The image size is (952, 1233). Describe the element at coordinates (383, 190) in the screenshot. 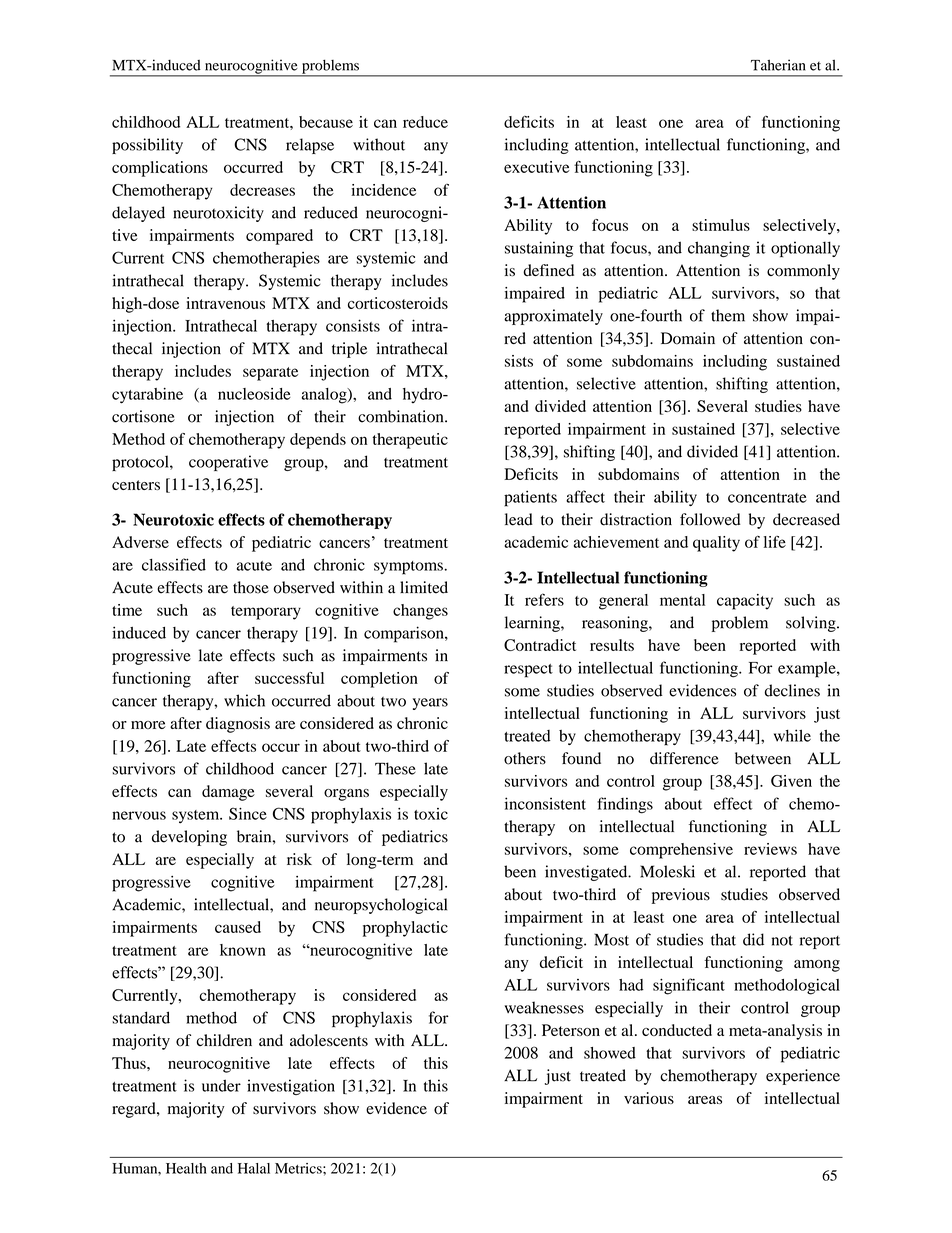

I see `incidence` at that location.
